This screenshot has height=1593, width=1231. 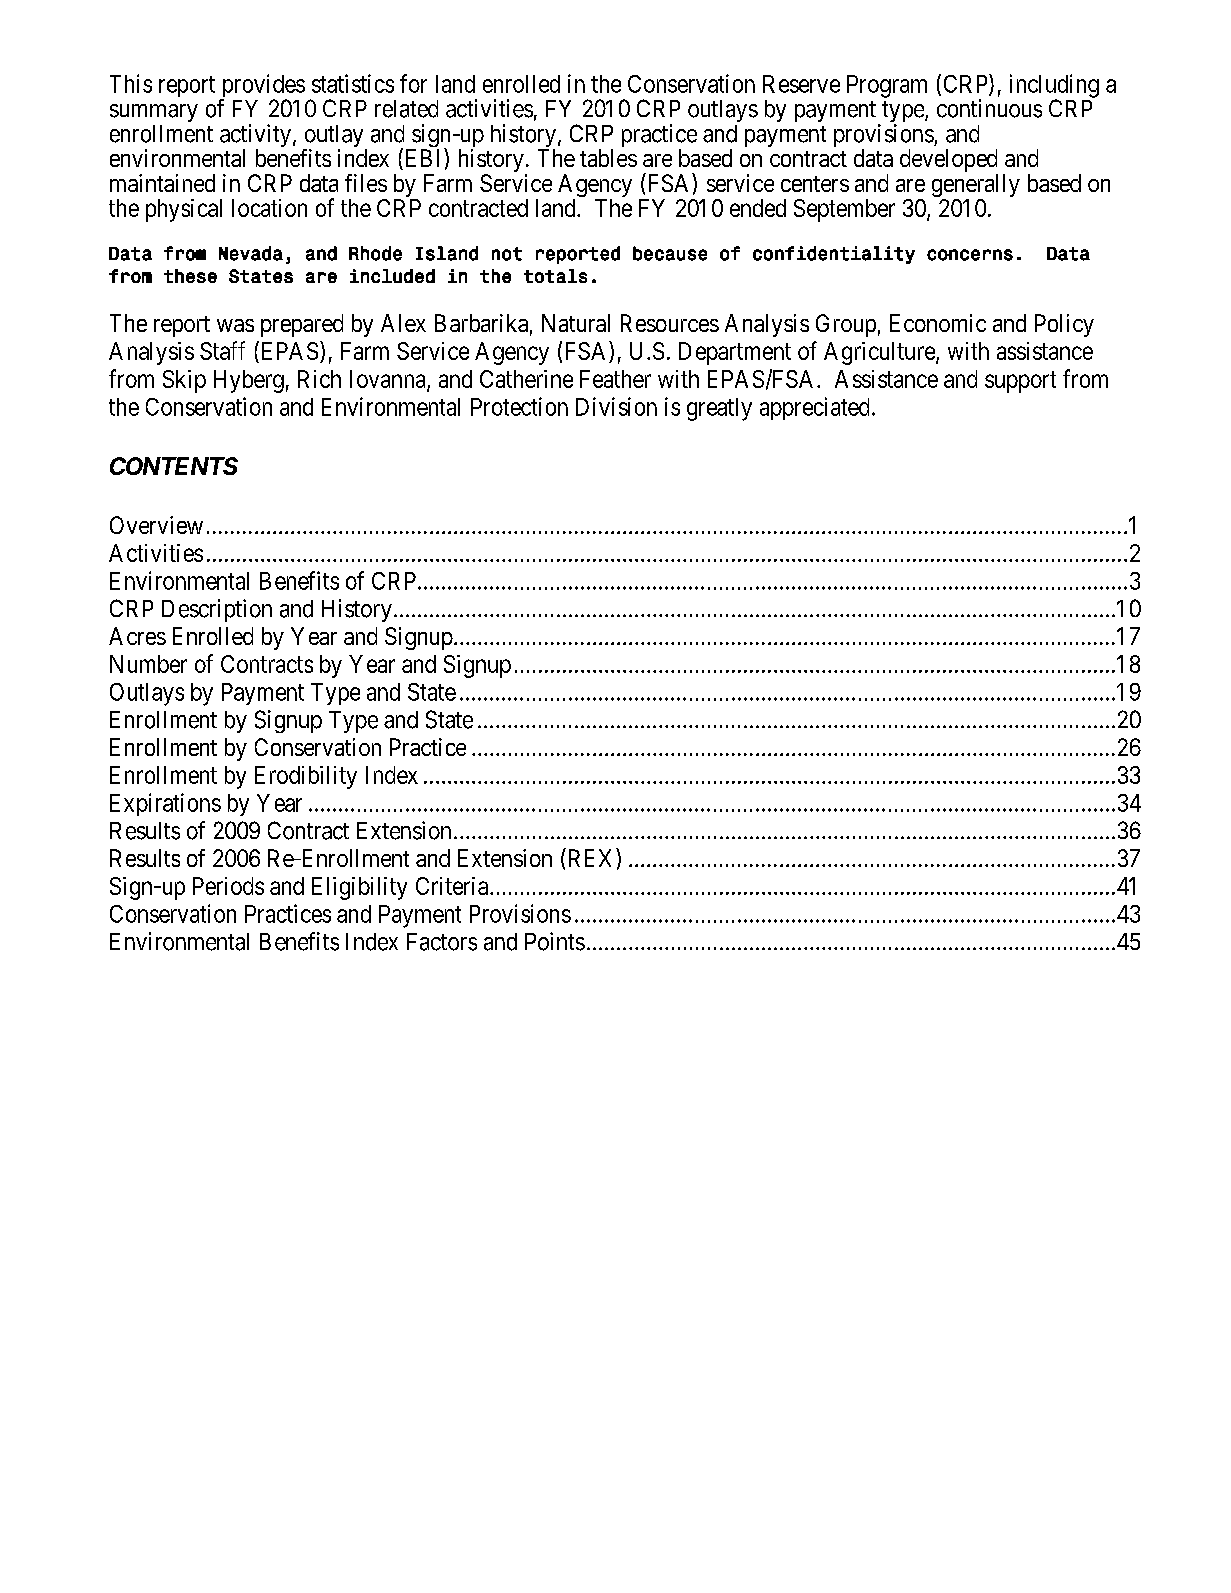 What do you see at coordinates (608, 158) in the screenshot?
I see `tables` at bounding box center [608, 158].
